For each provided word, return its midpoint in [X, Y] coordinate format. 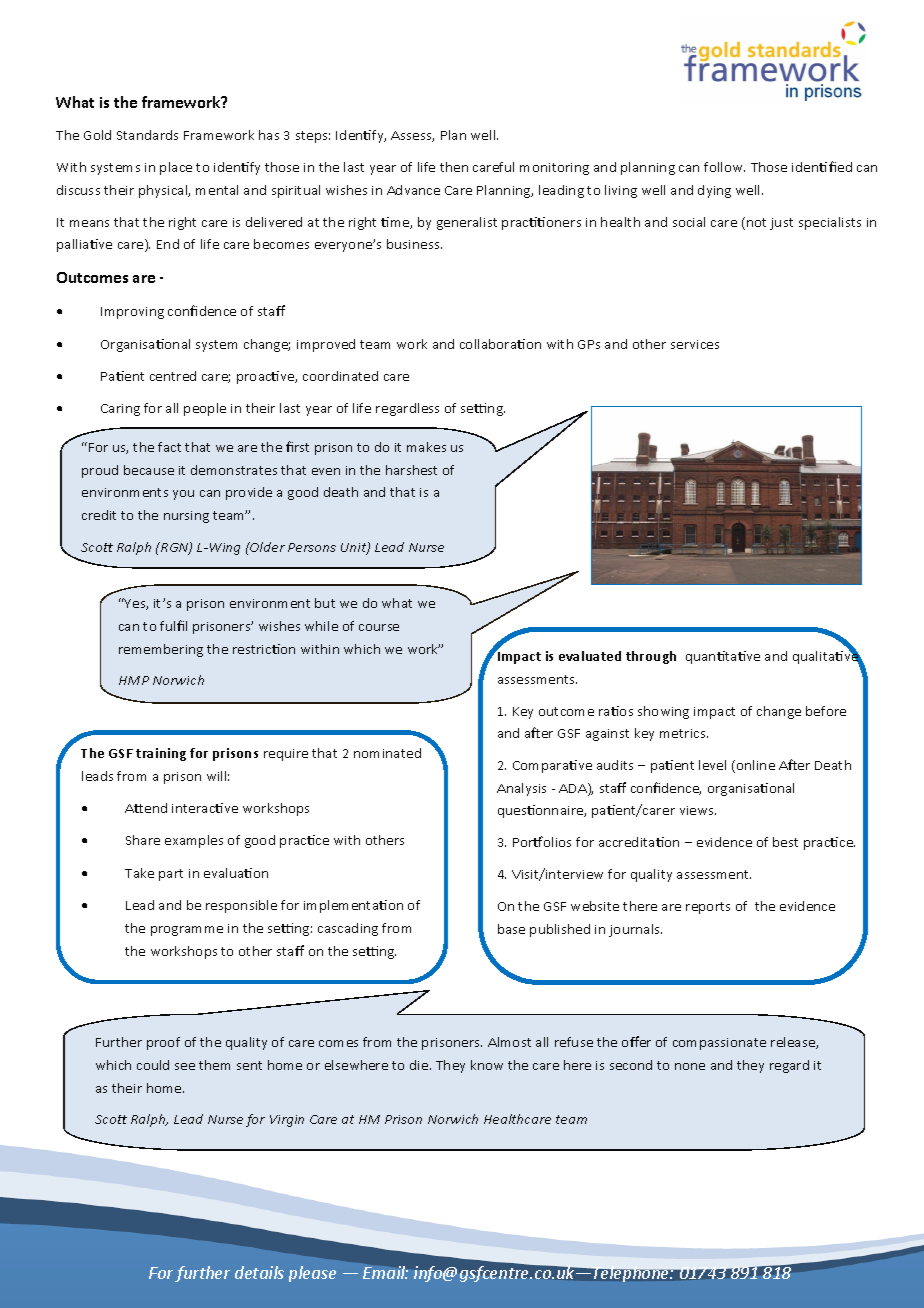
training [161, 754]
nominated [387, 753]
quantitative [723, 657]
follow [724, 167]
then [454, 167]
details [259, 1272]
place [176, 168]
